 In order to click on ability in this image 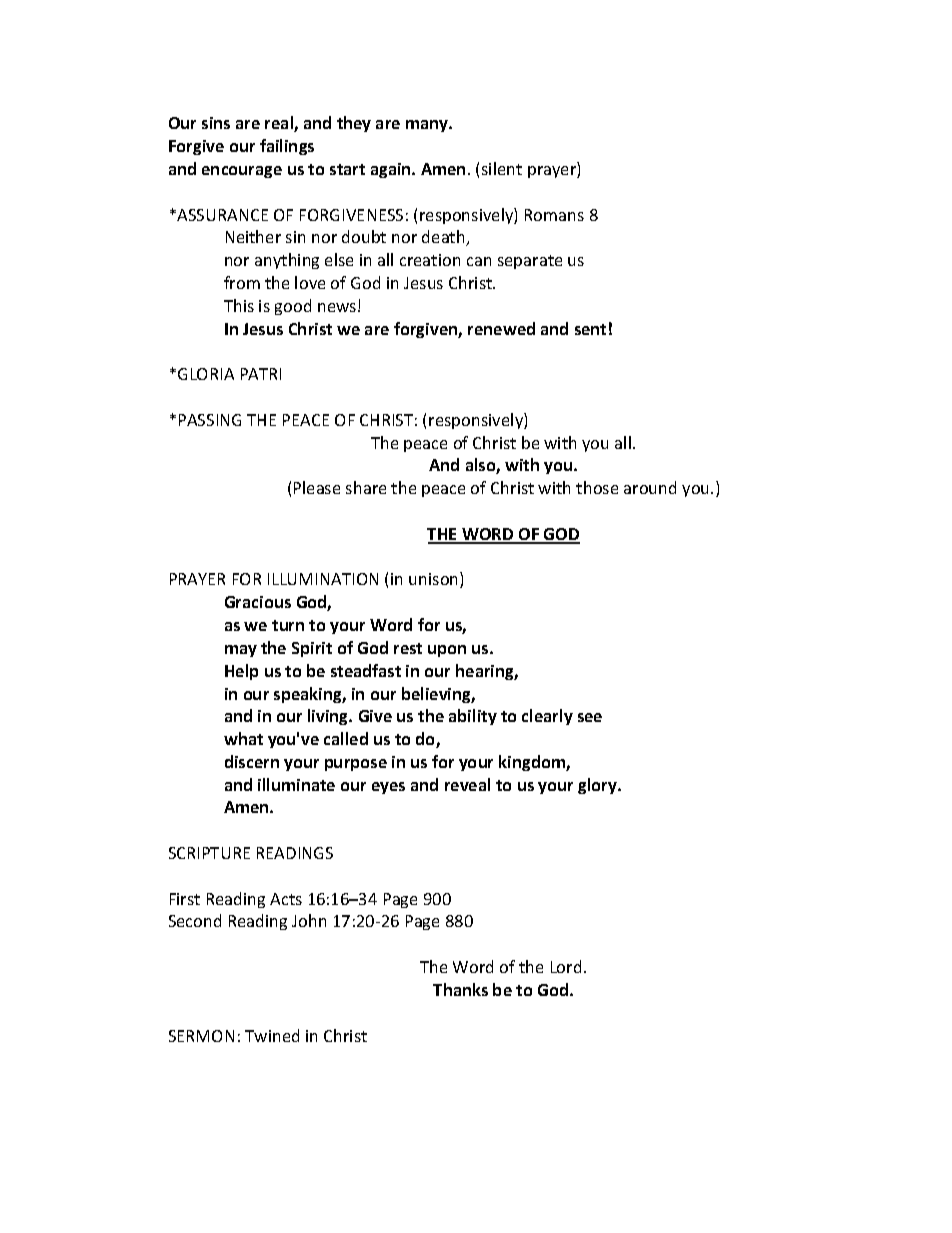, I will do `click(473, 717)`.
